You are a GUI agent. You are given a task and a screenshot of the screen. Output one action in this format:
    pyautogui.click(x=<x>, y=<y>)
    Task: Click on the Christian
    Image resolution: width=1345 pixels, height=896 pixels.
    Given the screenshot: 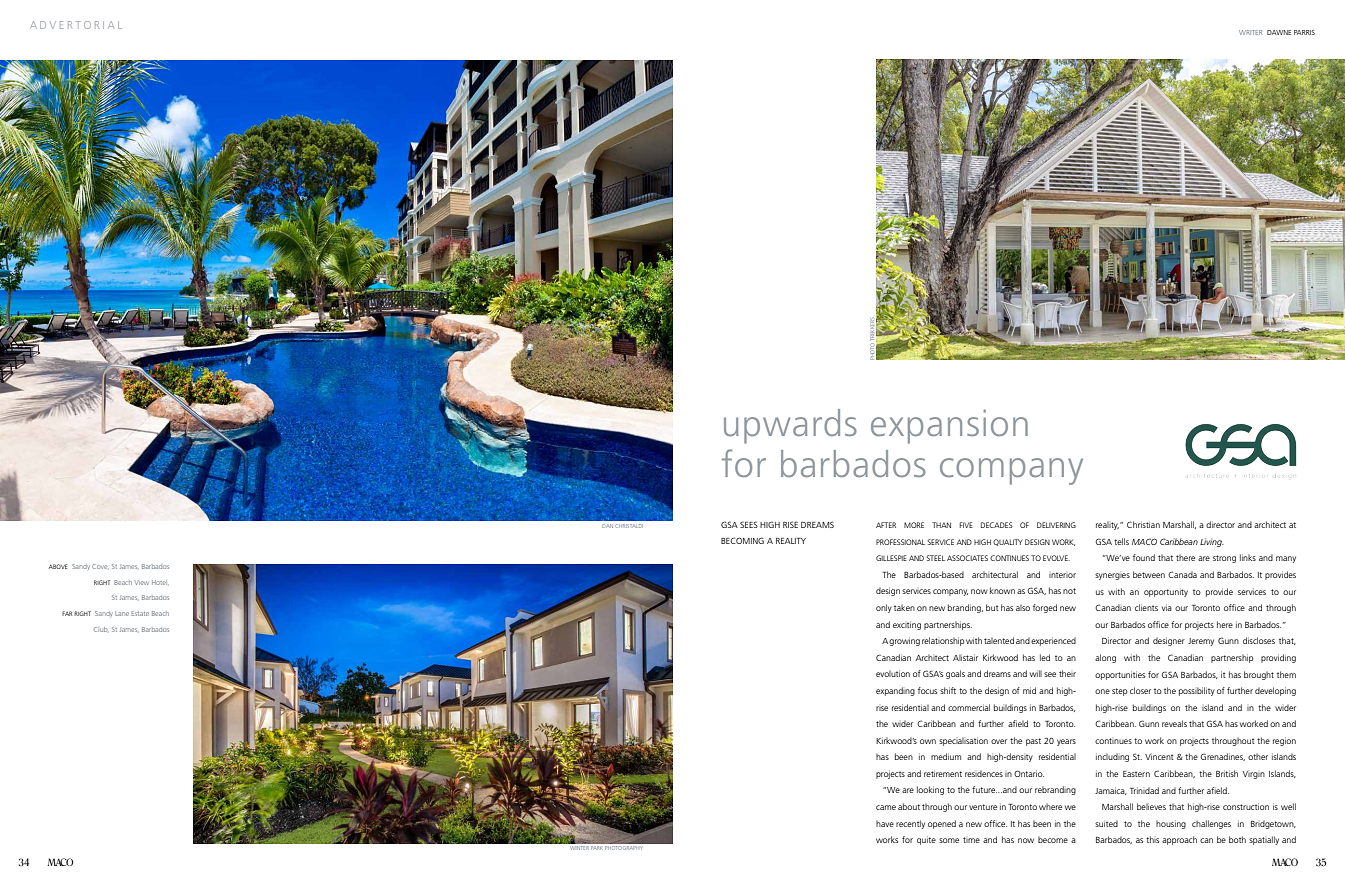 What is the action you would take?
    pyautogui.click(x=1143, y=524)
